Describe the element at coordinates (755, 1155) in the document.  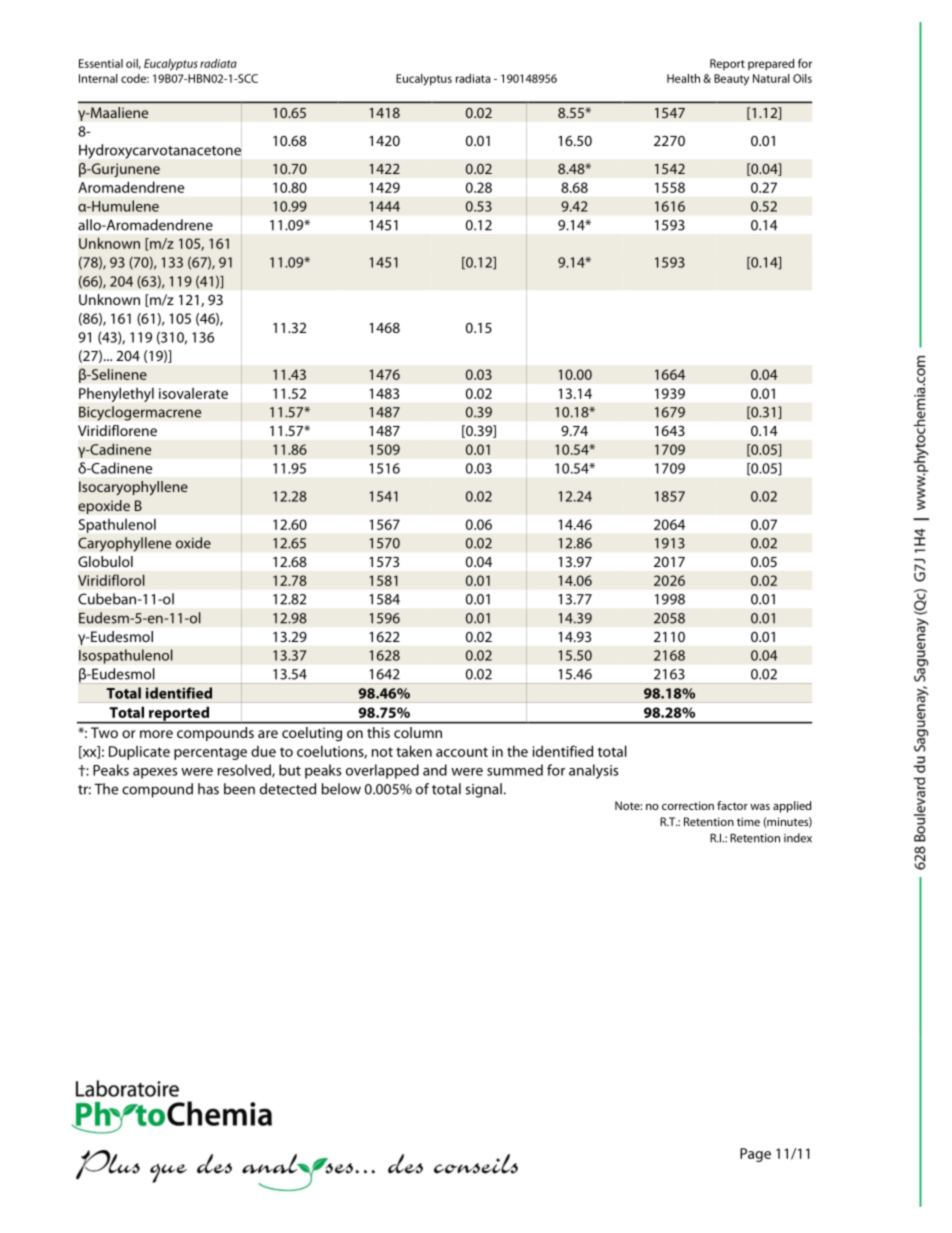
I see `Page` at that location.
